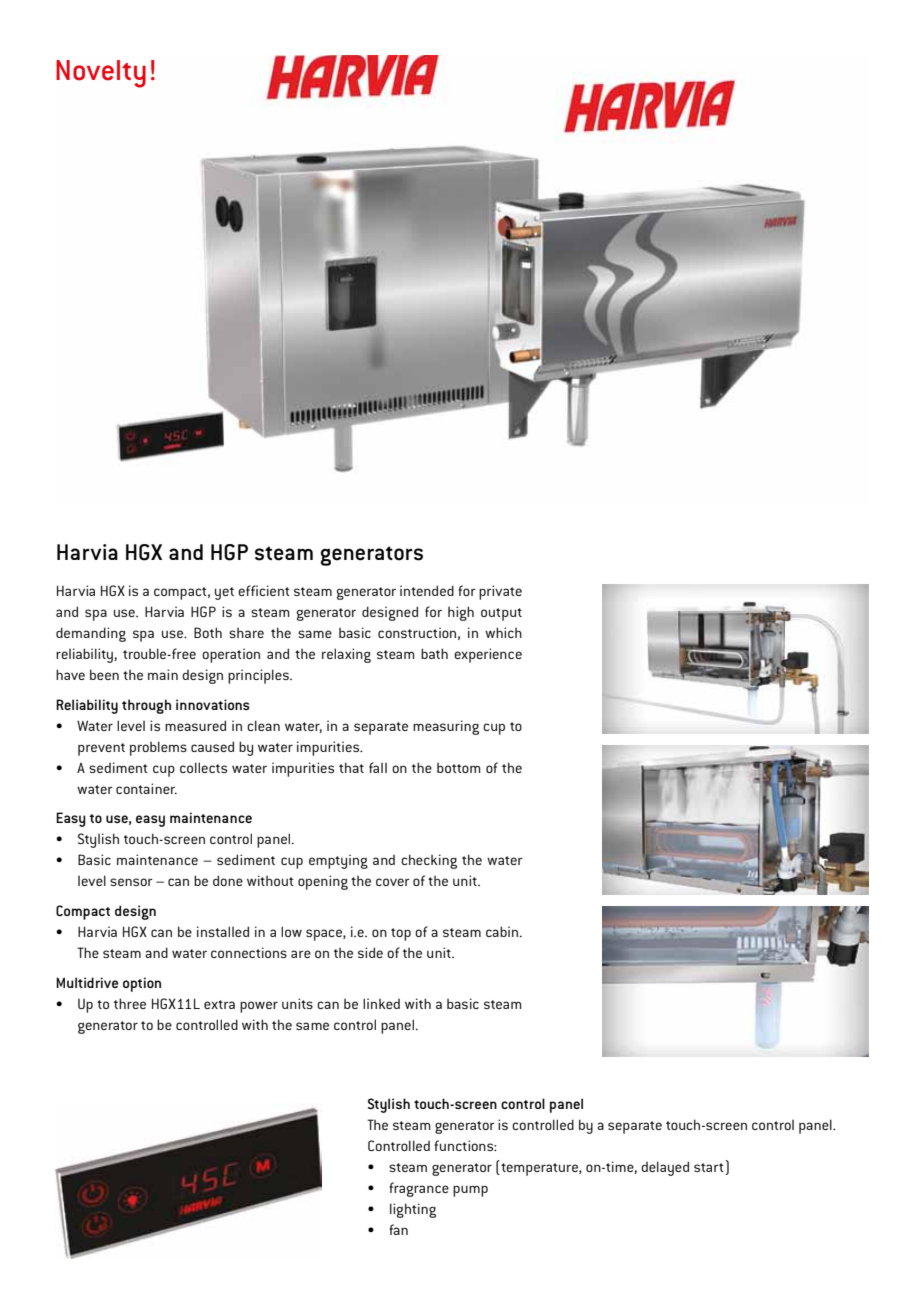 The height and width of the screenshot is (1308, 924). Describe the element at coordinates (346, 655) in the screenshot. I see `relaxing` at that location.
